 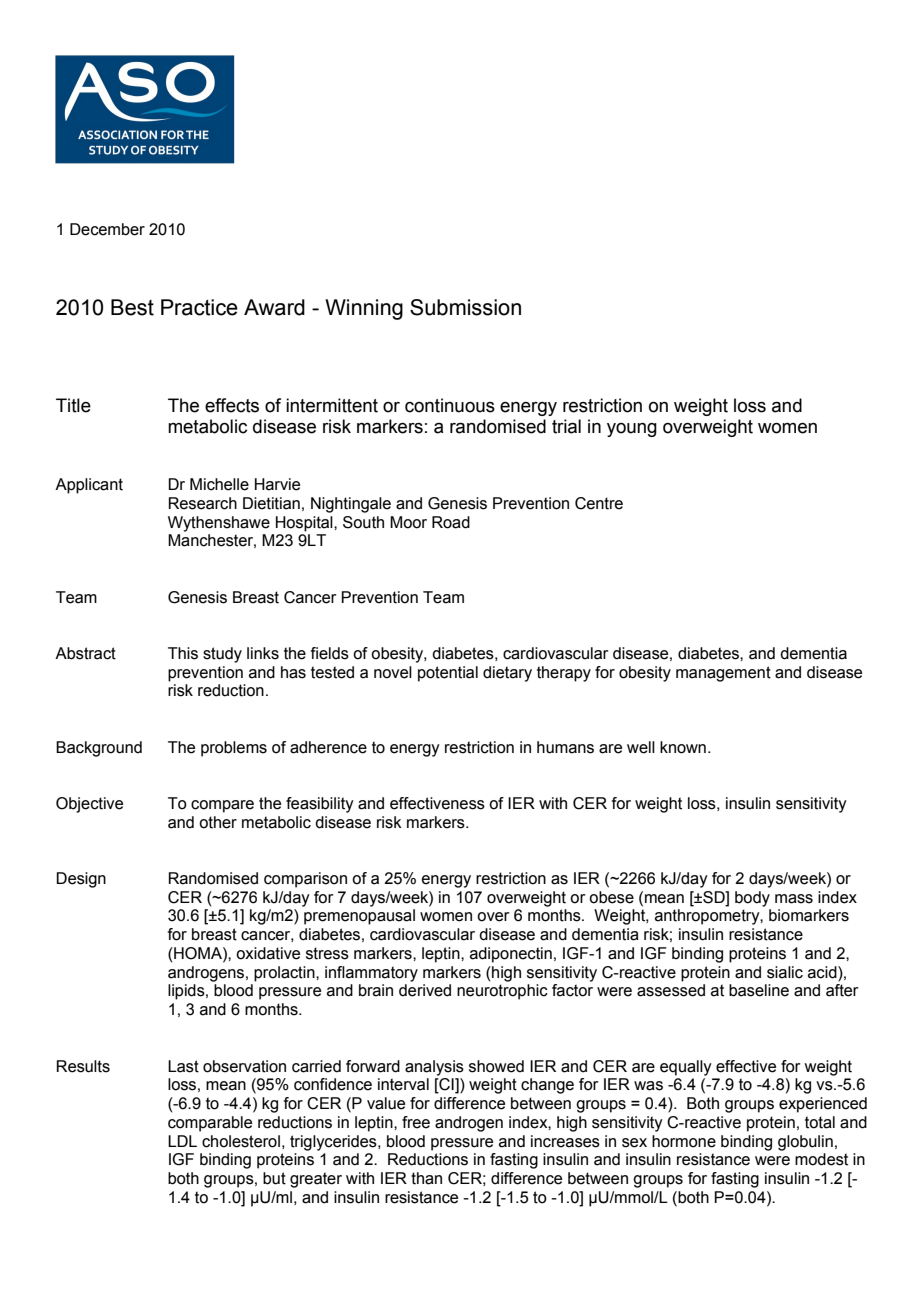 I want to click on LDL, so click(x=182, y=1141).
